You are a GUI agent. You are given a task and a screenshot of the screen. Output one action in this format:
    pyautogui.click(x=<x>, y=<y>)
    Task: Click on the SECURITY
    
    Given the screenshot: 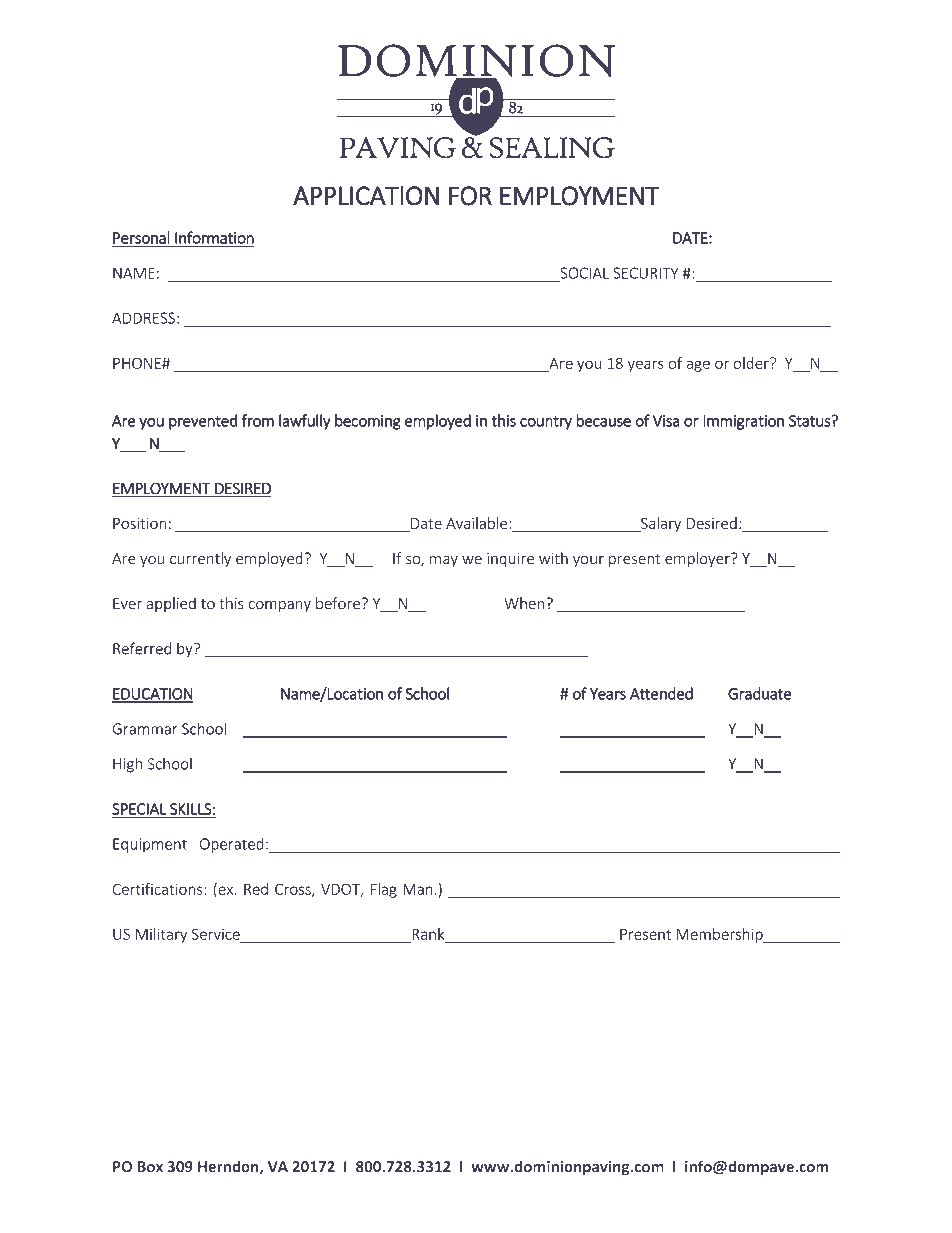 What is the action you would take?
    pyautogui.click(x=645, y=273)
